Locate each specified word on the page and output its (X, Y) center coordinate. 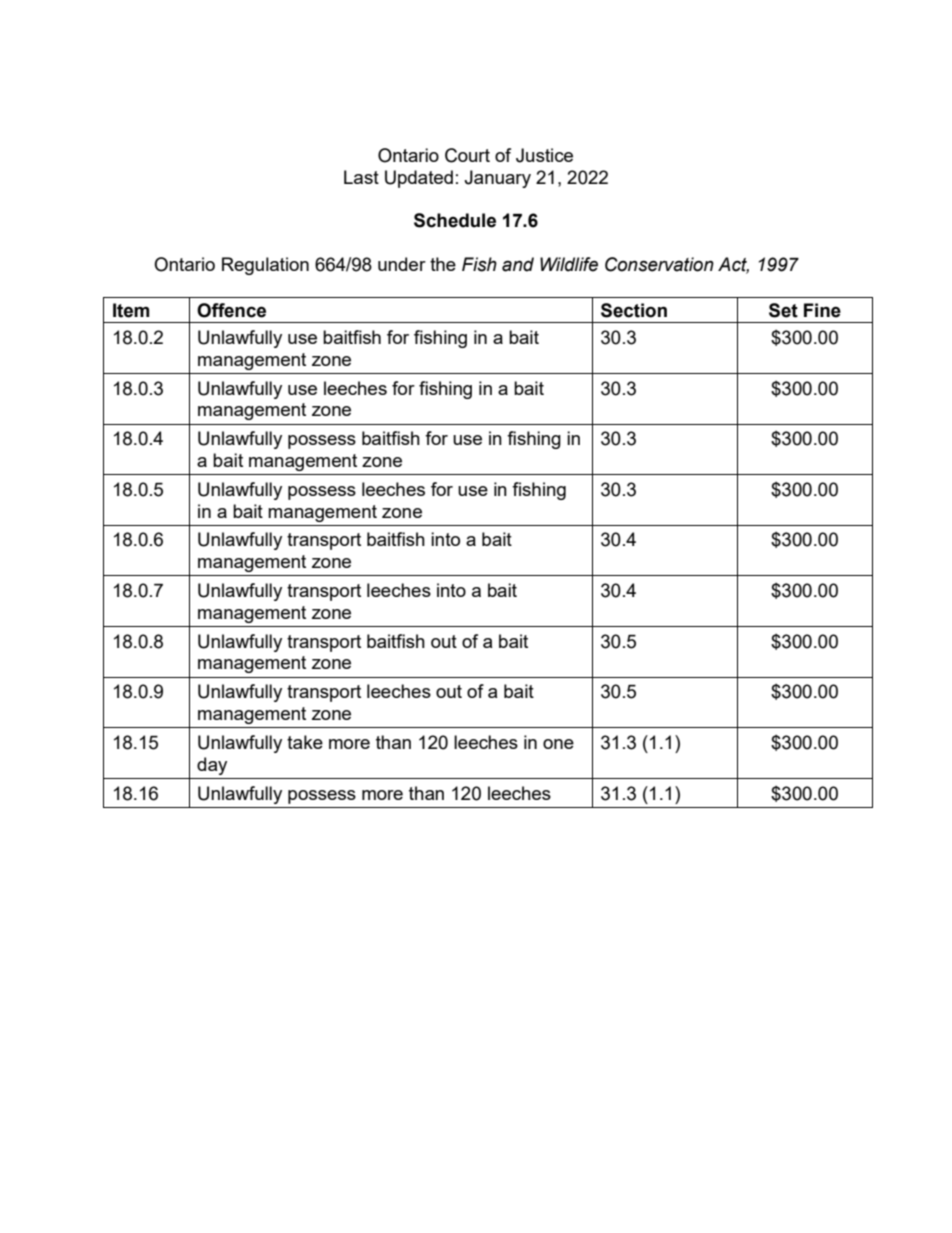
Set (783, 310)
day (212, 766)
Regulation (265, 266)
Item (131, 310)
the (443, 264)
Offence (231, 310)
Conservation (659, 264)
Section (634, 310)
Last (361, 177)
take (305, 742)
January (497, 179)
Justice (544, 155)
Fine (822, 310)
